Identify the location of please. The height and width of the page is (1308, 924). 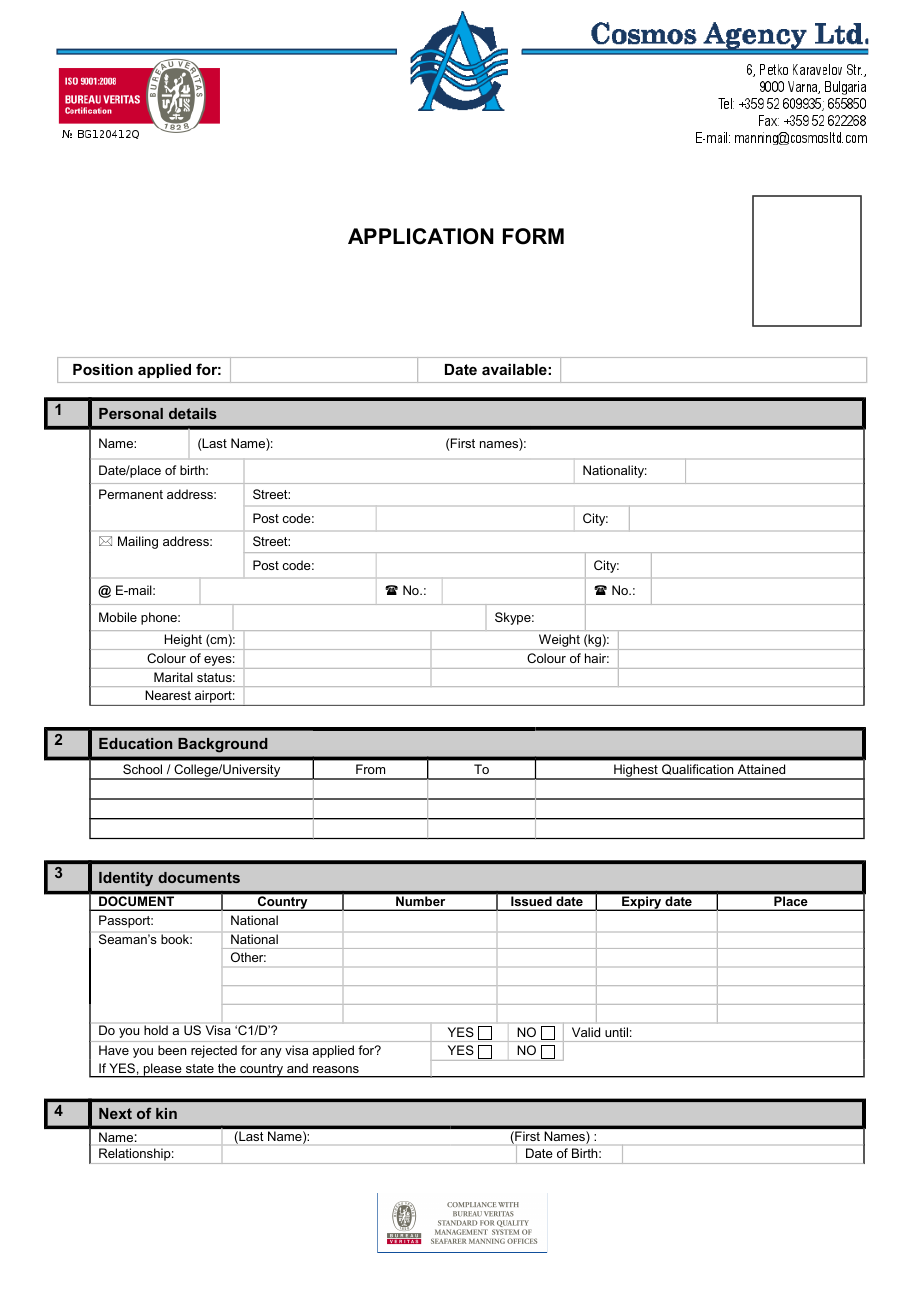
(163, 1070).
